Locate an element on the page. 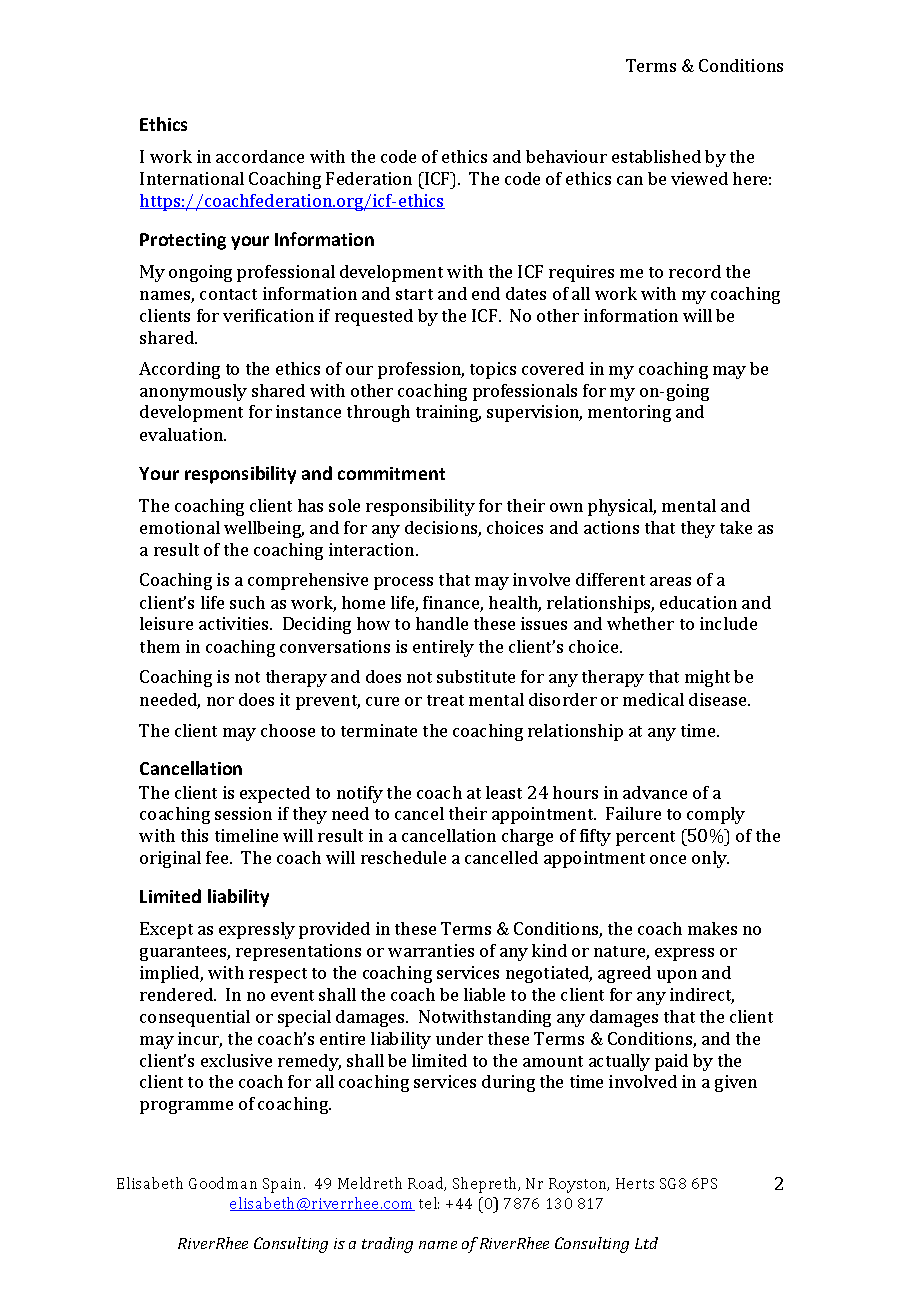 This image has width=924, height=1308. reschedule is located at coordinates (403, 857).
